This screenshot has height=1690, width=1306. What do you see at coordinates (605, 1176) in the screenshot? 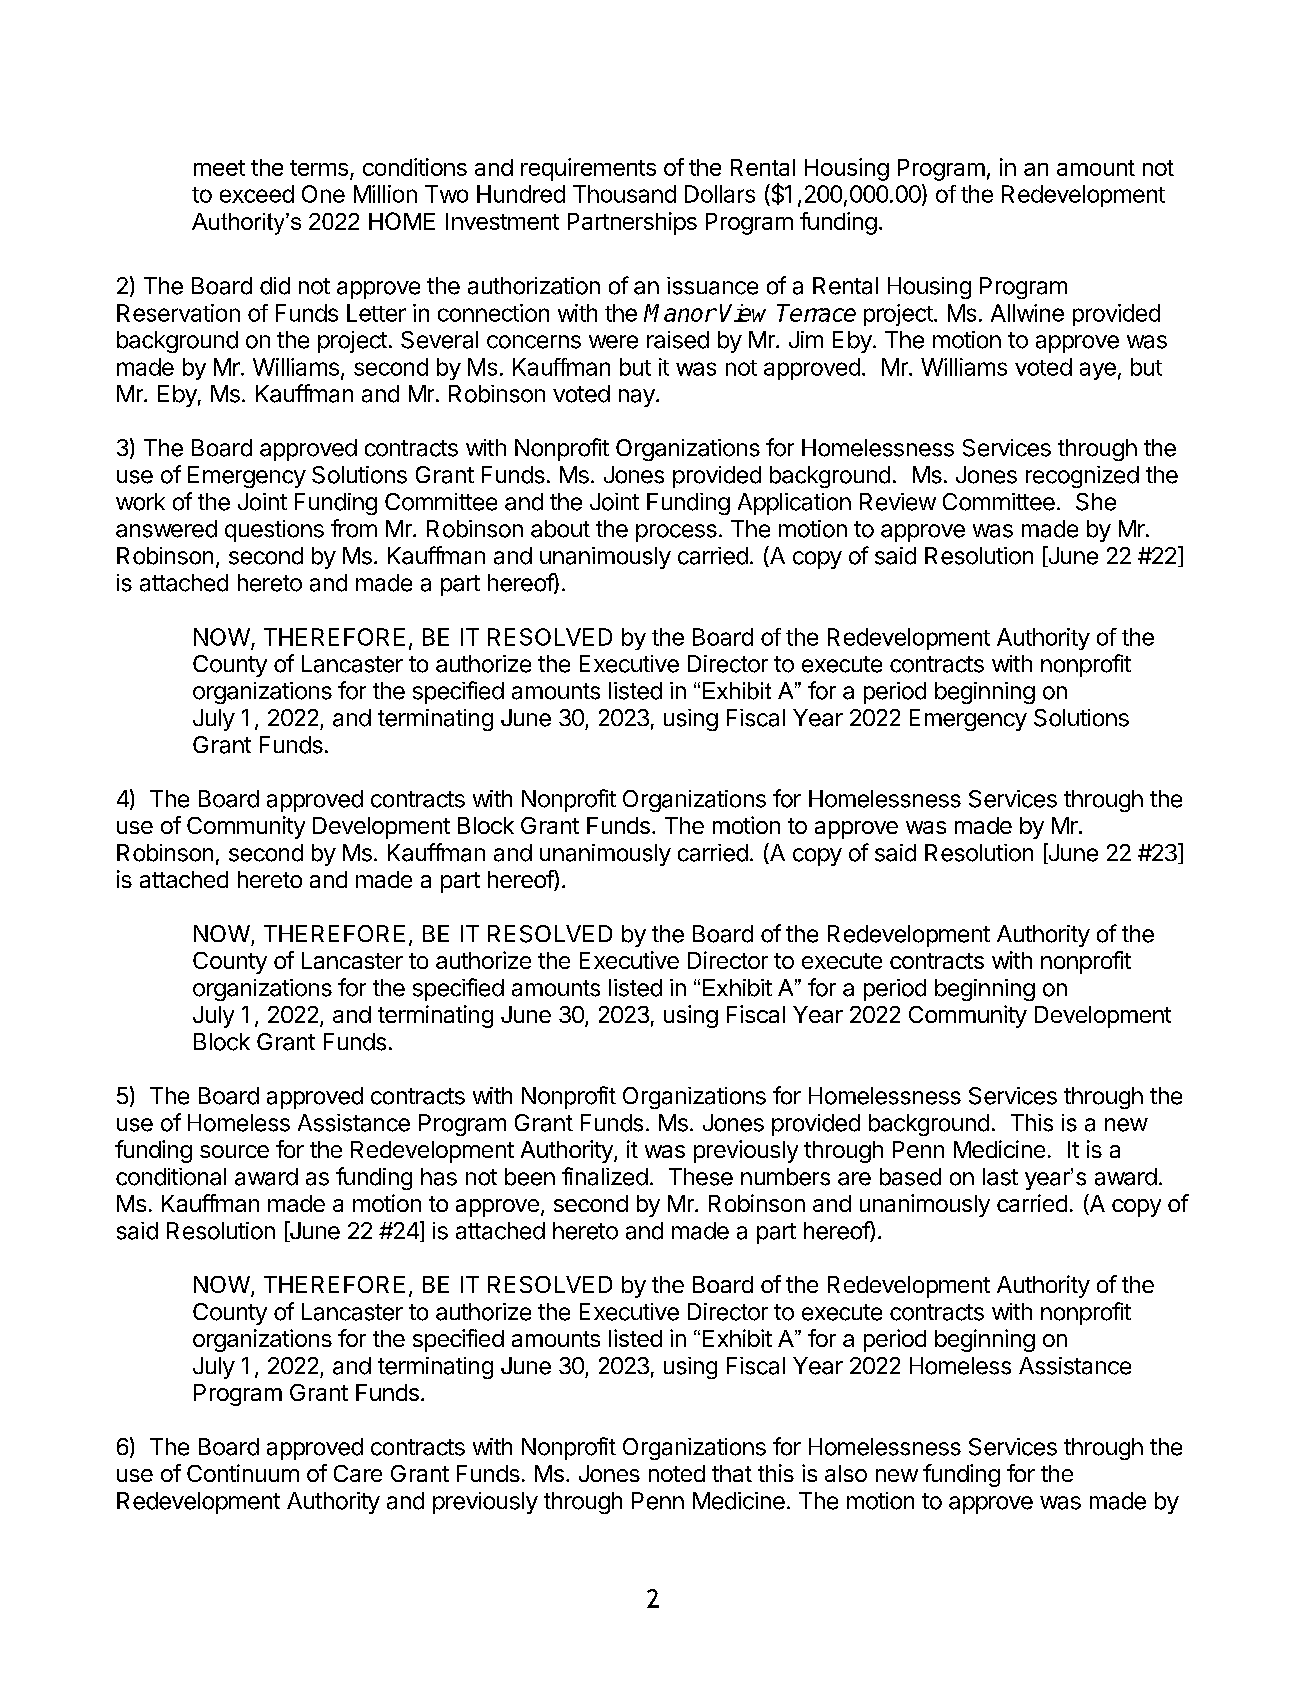
I see `finalized` at bounding box center [605, 1176].
